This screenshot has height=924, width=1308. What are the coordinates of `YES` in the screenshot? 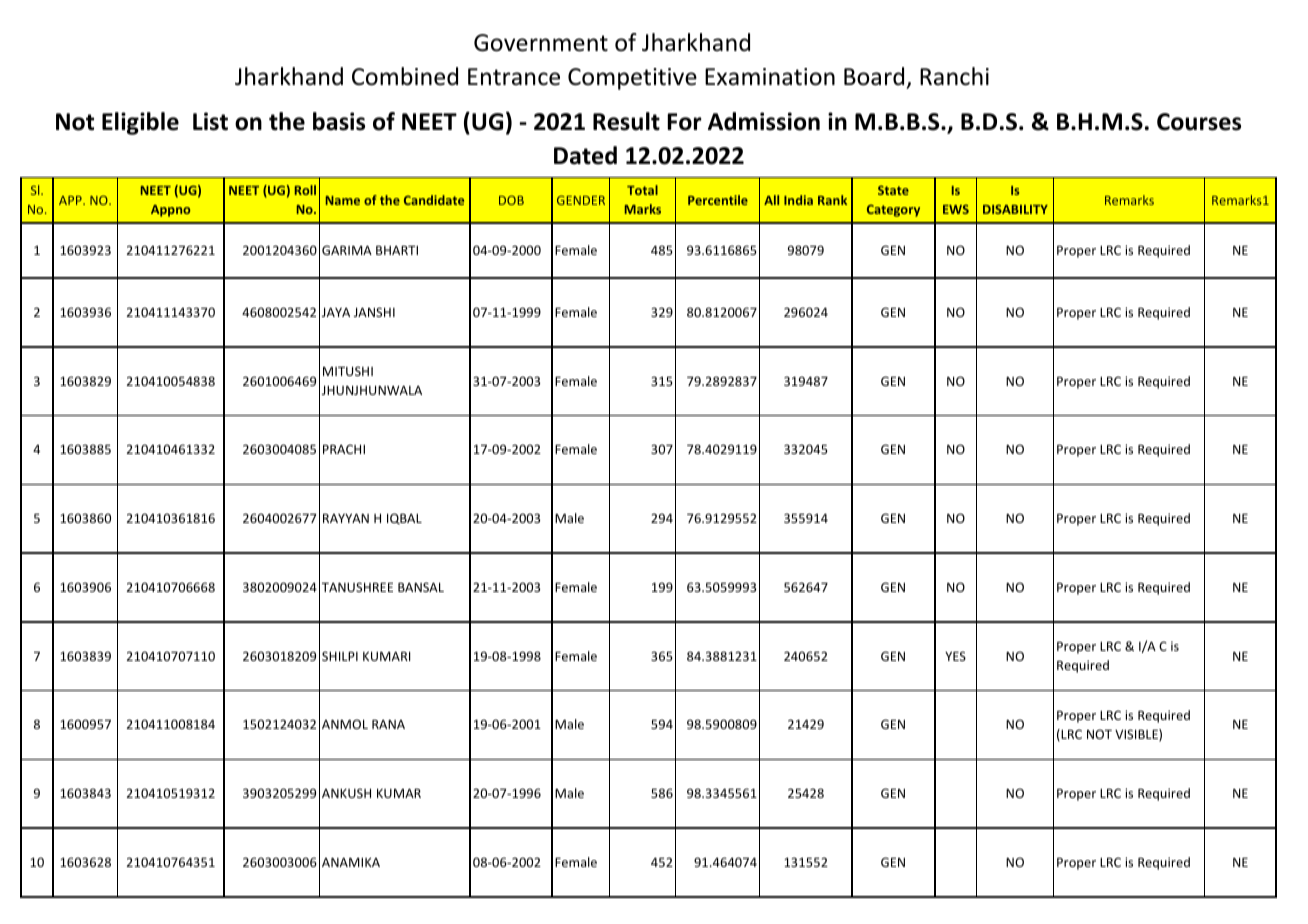 It's located at (955, 656).
